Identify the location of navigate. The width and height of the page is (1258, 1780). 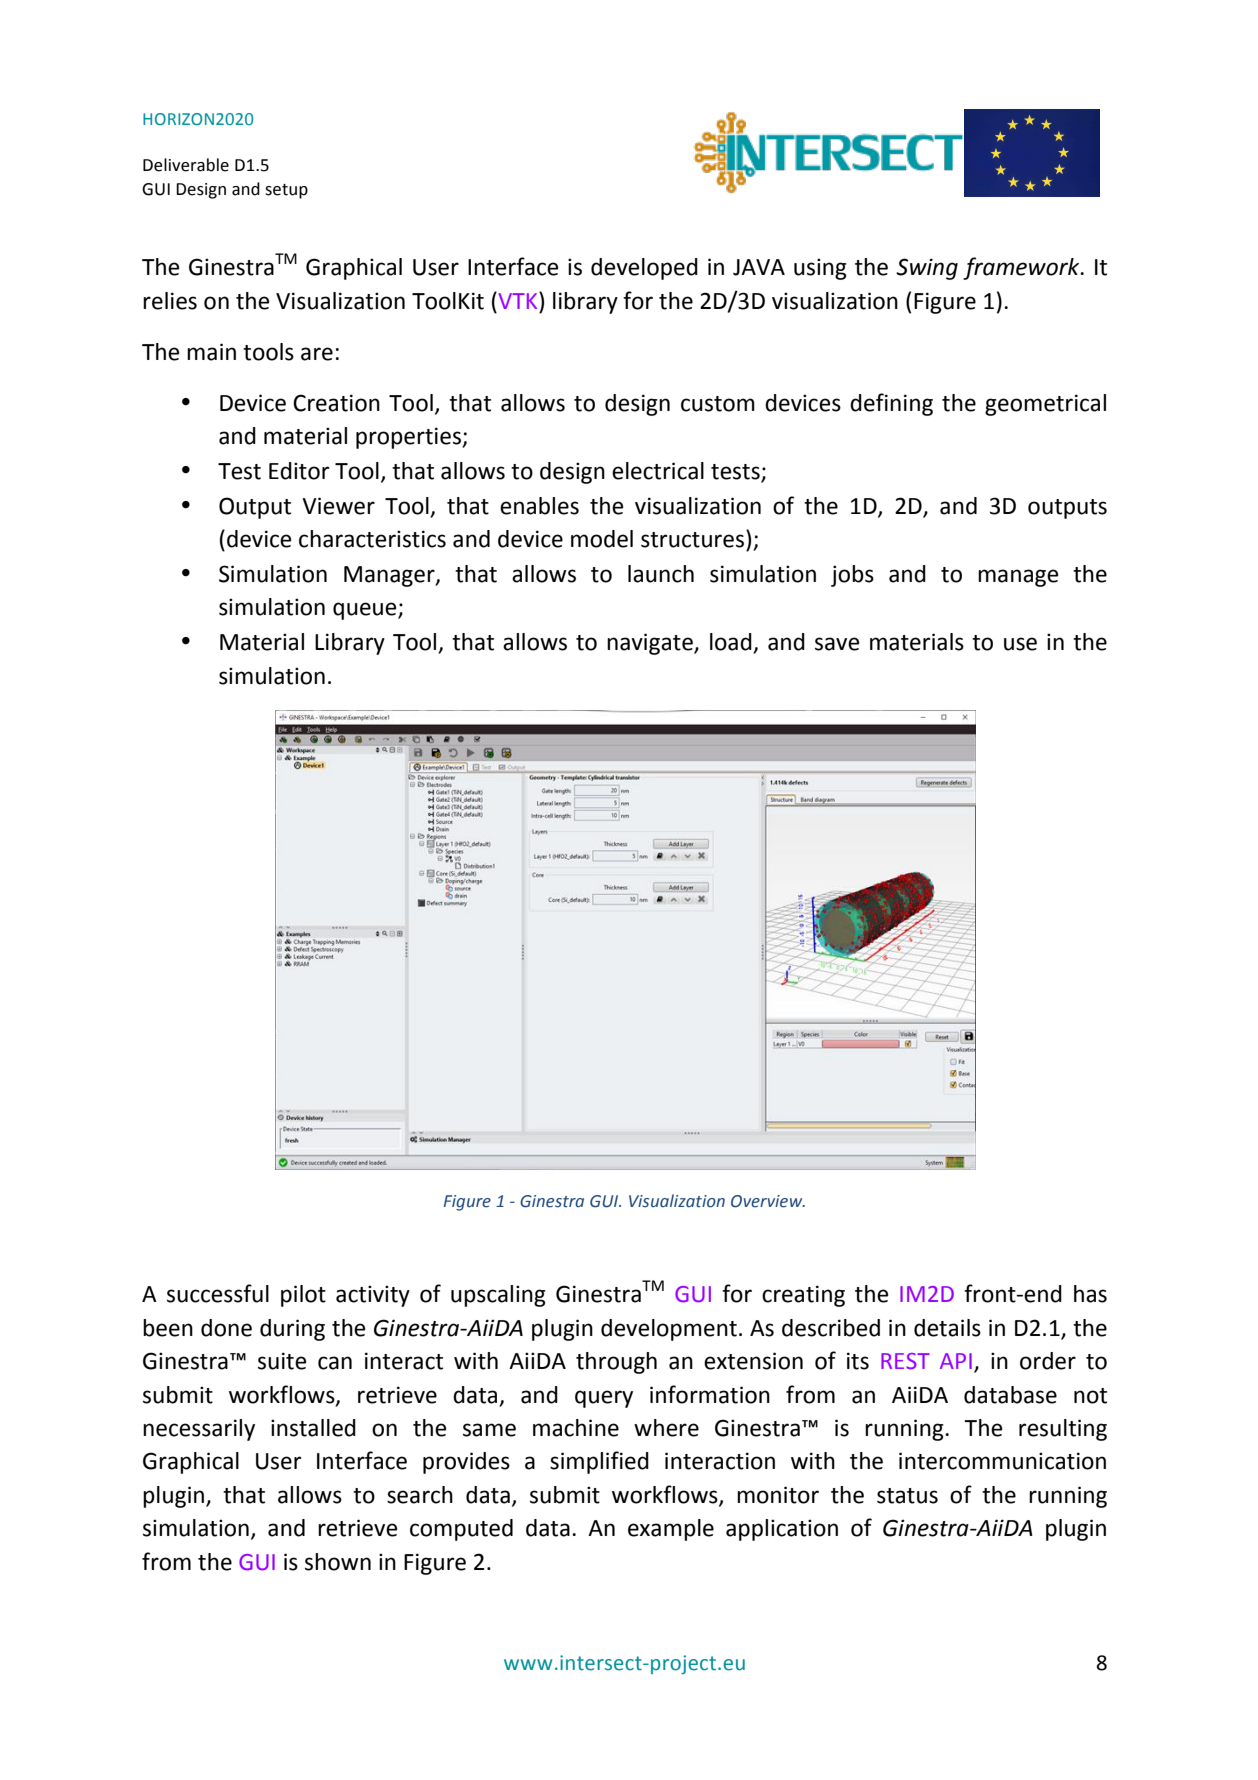
(651, 644).
